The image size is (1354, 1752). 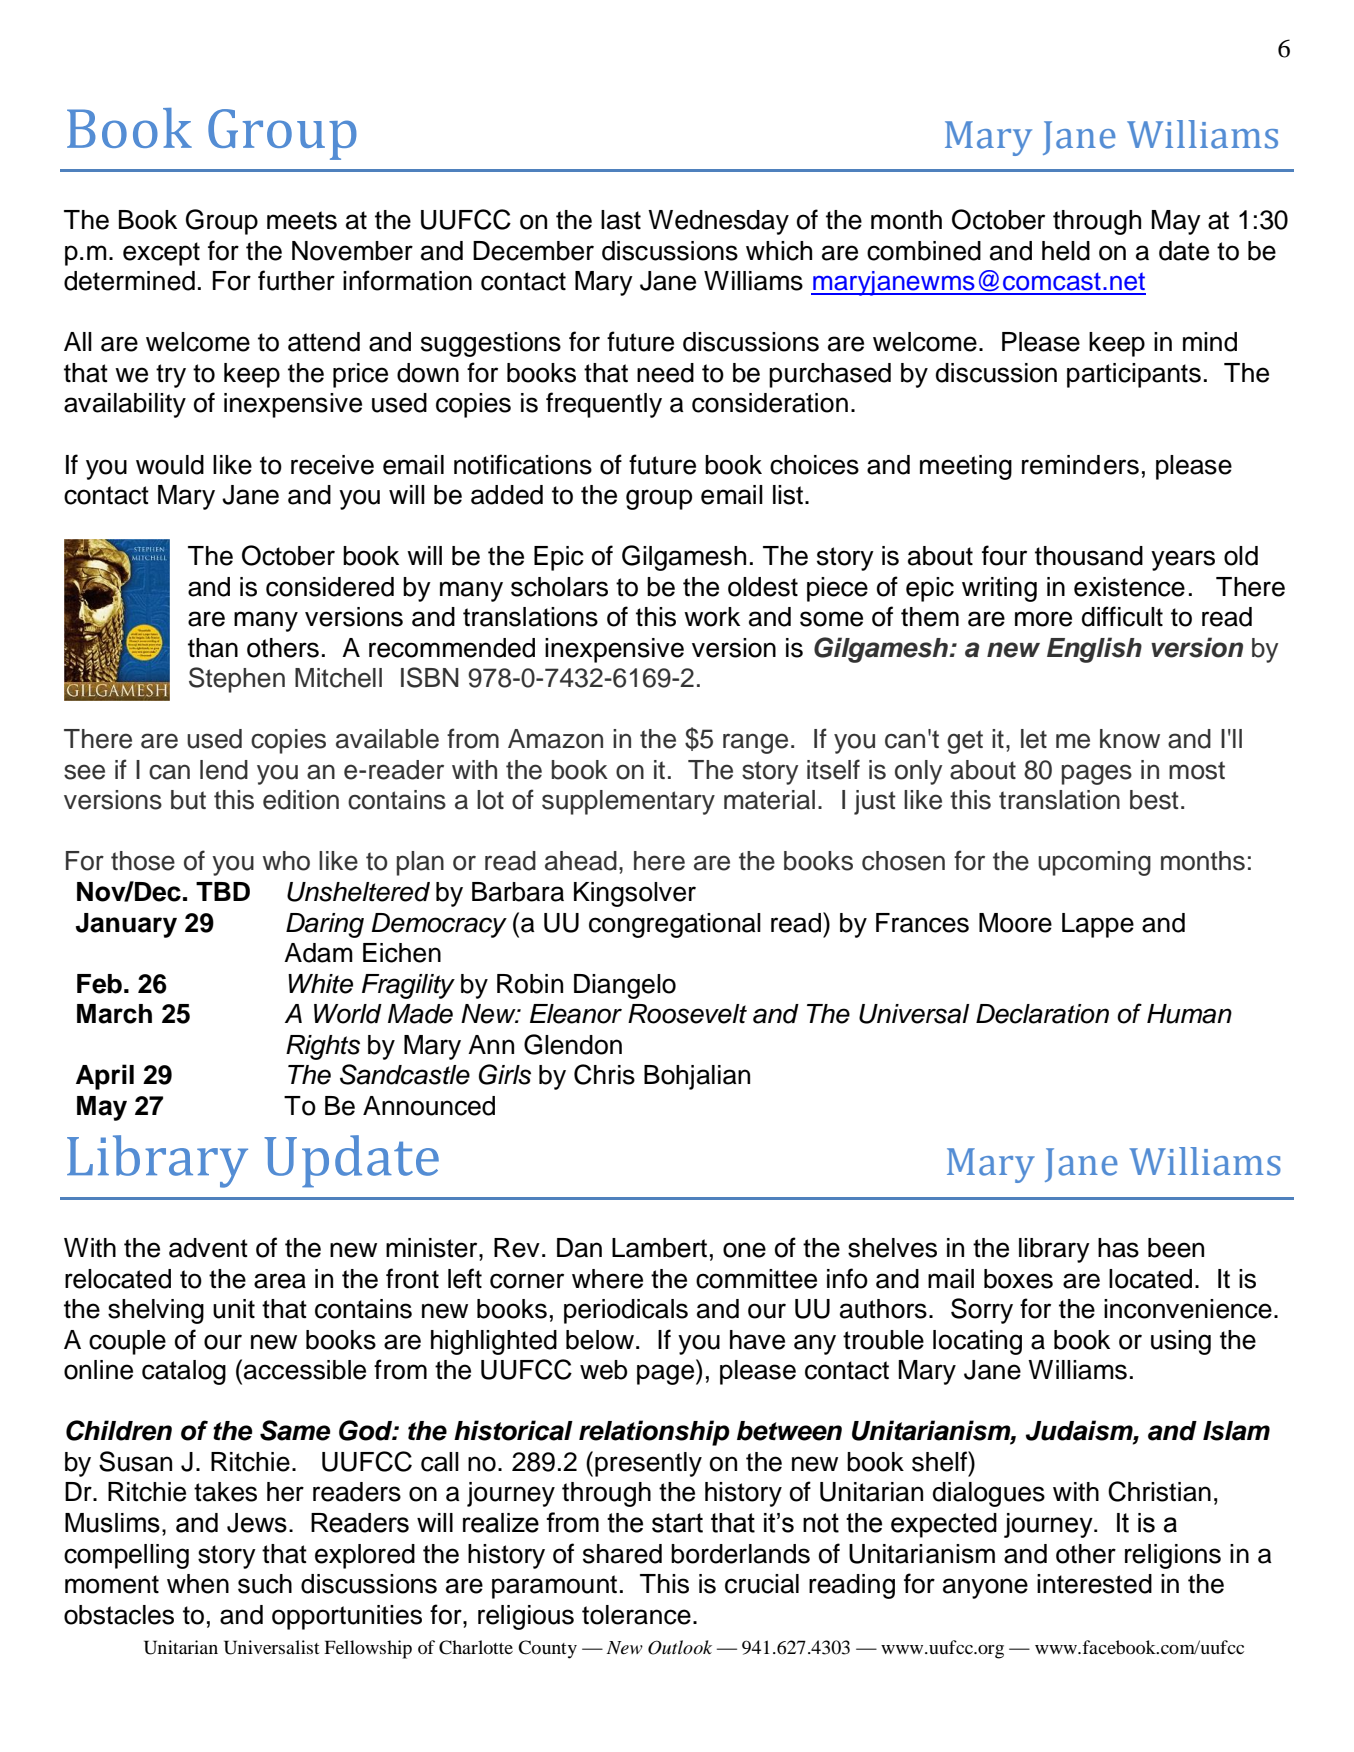 What do you see at coordinates (1066, 251) in the document?
I see `held` at bounding box center [1066, 251].
